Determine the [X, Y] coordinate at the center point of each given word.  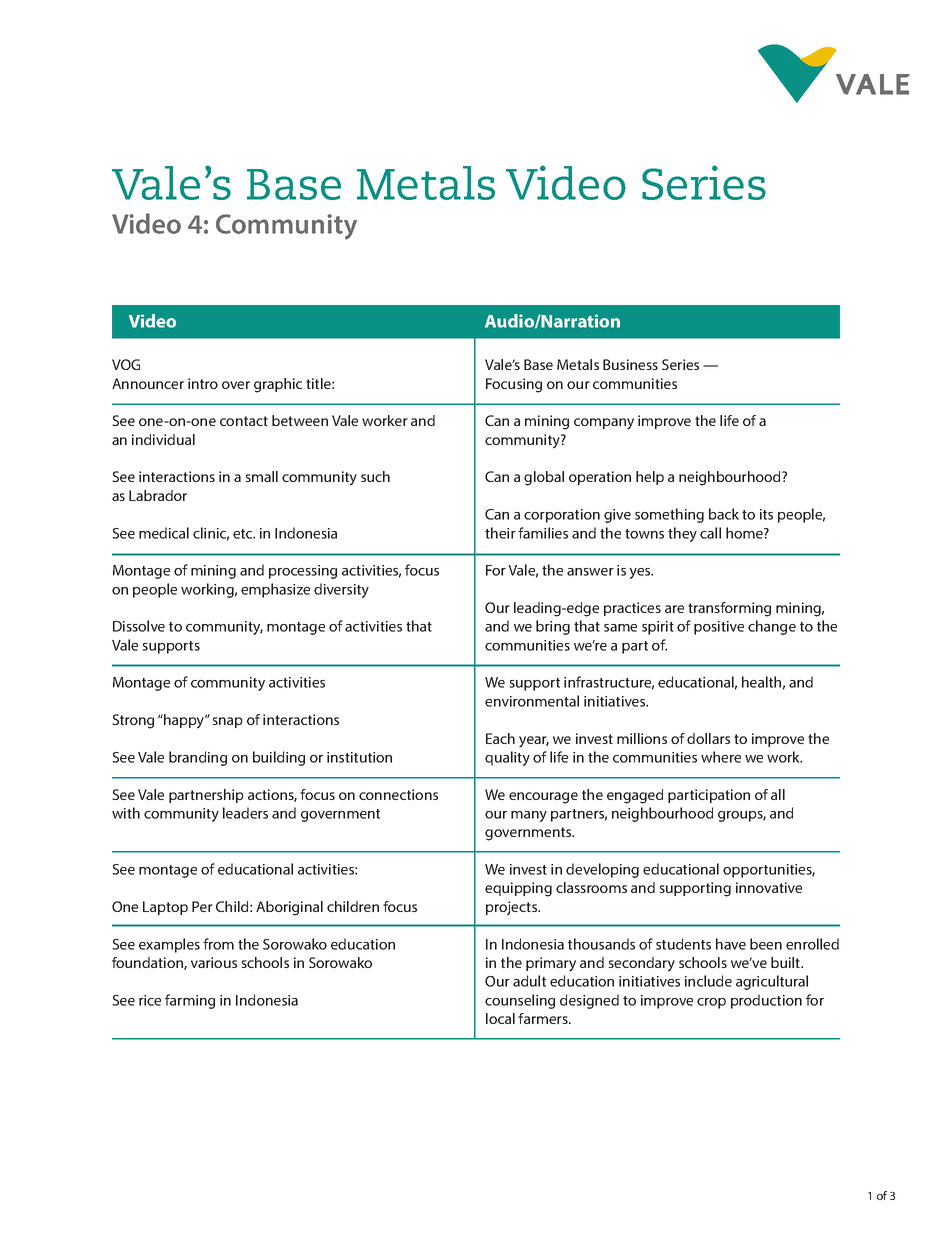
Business [630, 364]
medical [164, 533]
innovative [769, 887]
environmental [532, 701]
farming [190, 1001]
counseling [520, 1001]
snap [227, 722]
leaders [245, 813]
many [529, 816]
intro [203, 383]
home [745, 533]
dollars [708, 738]
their [500, 533]
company [604, 424]
